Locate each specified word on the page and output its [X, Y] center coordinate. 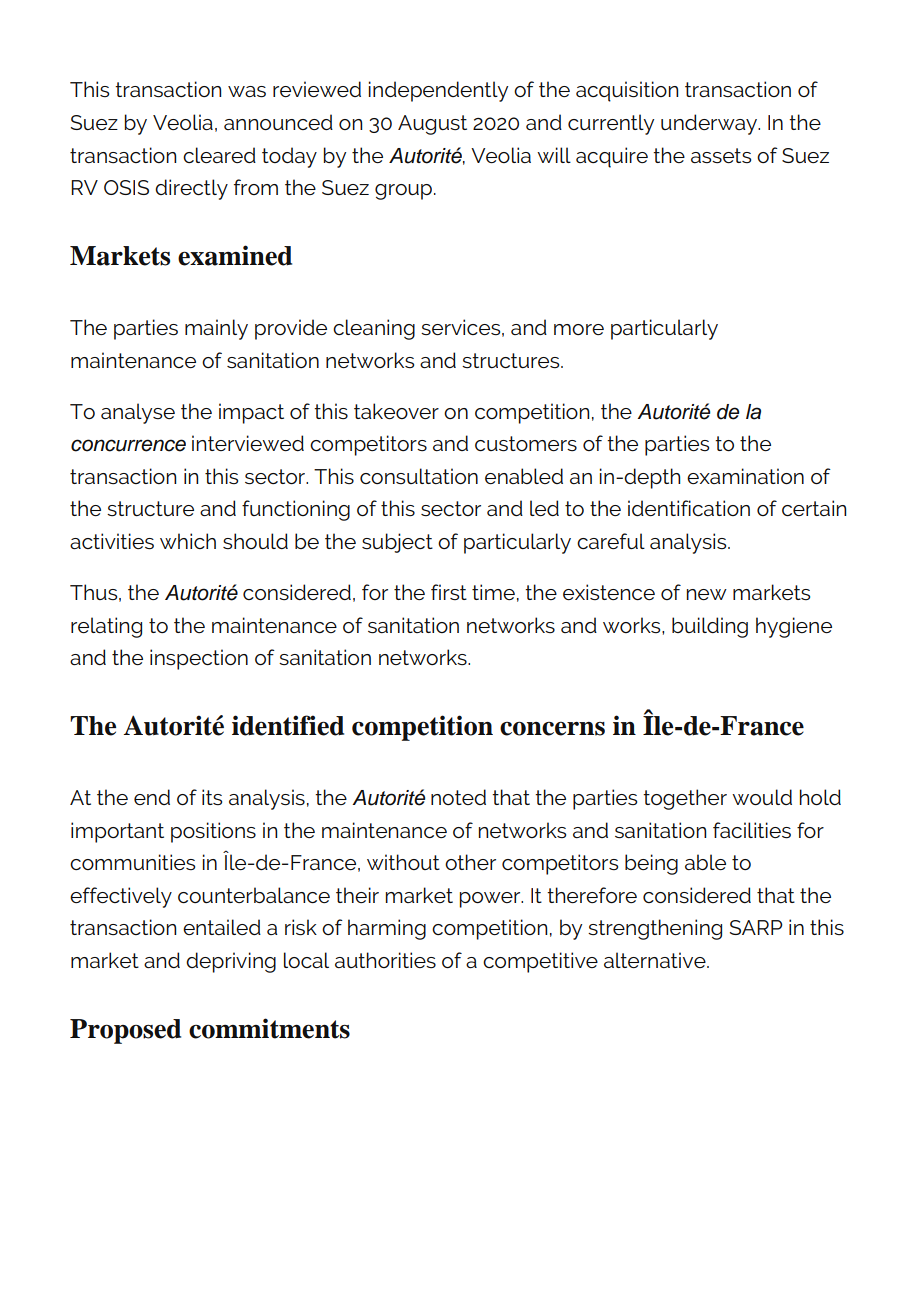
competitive [540, 962]
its [212, 797]
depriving [231, 962]
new [707, 594]
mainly [216, 329]
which [188, 541]
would [762, 797]
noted [458, 797]
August [432, 125]
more [579, 329]
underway [710, 124]
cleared [219, 155]
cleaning [374, 329]
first [449, 592]
